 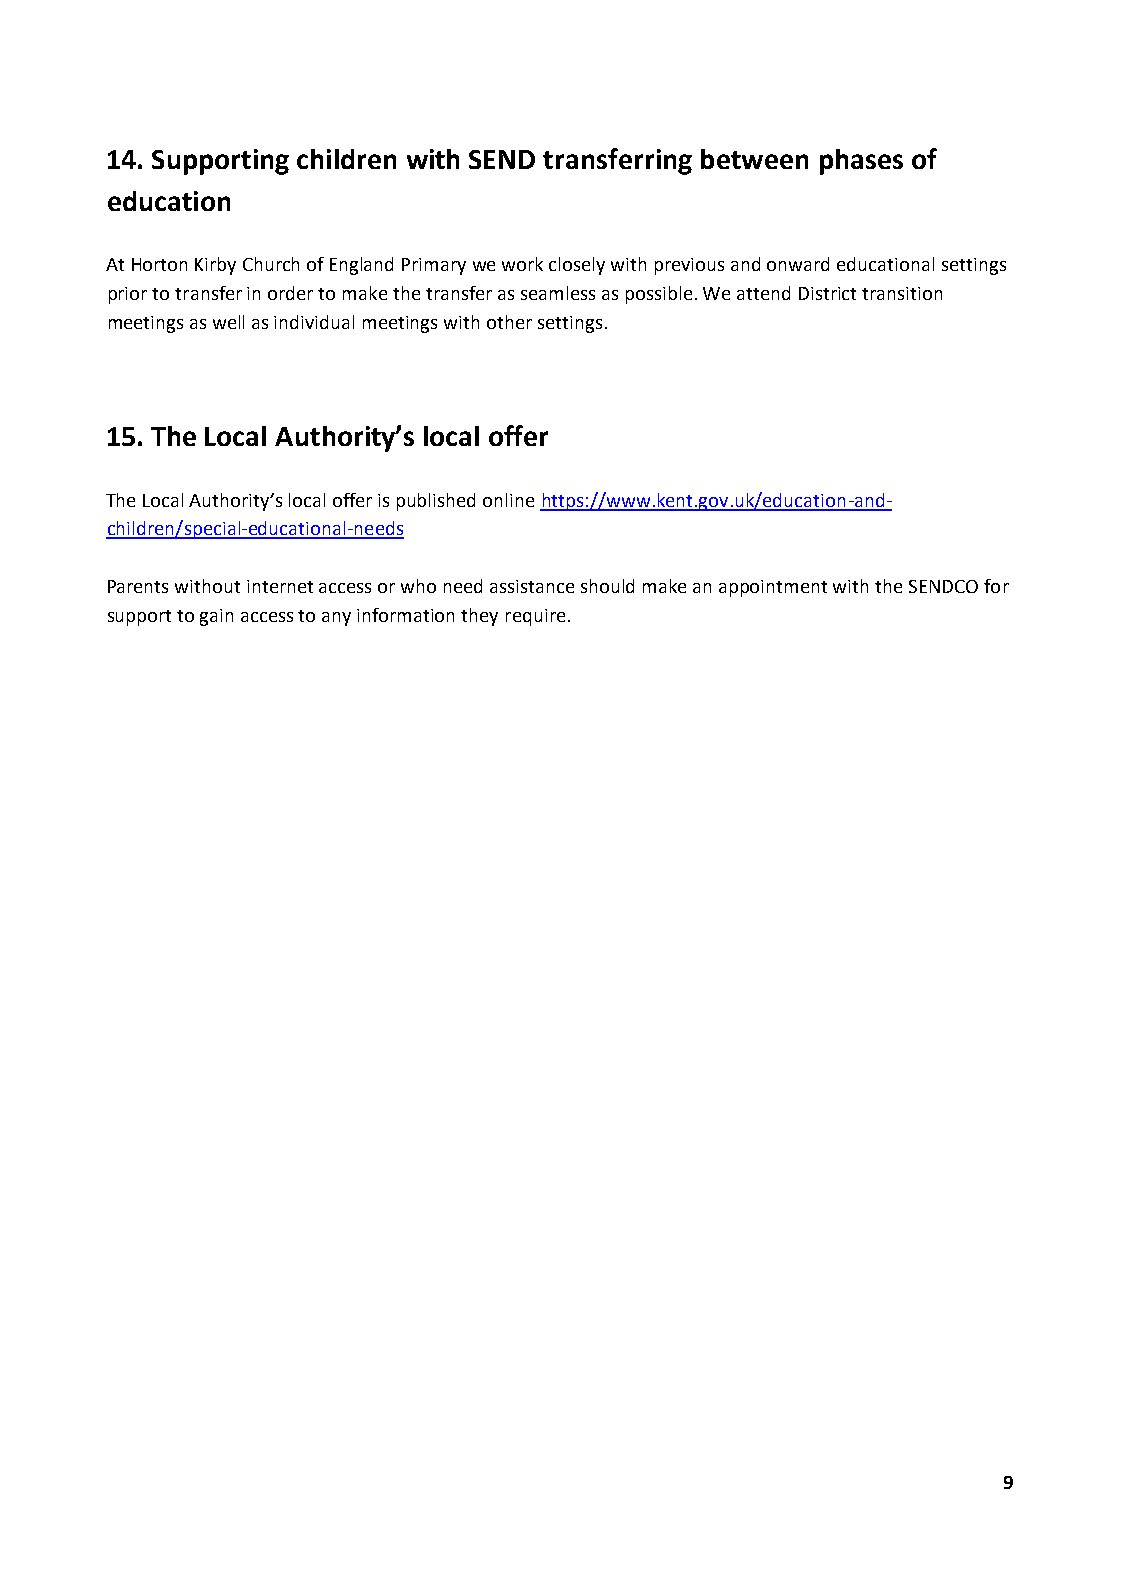 I want to click on well, so click(x=228, y=322).
